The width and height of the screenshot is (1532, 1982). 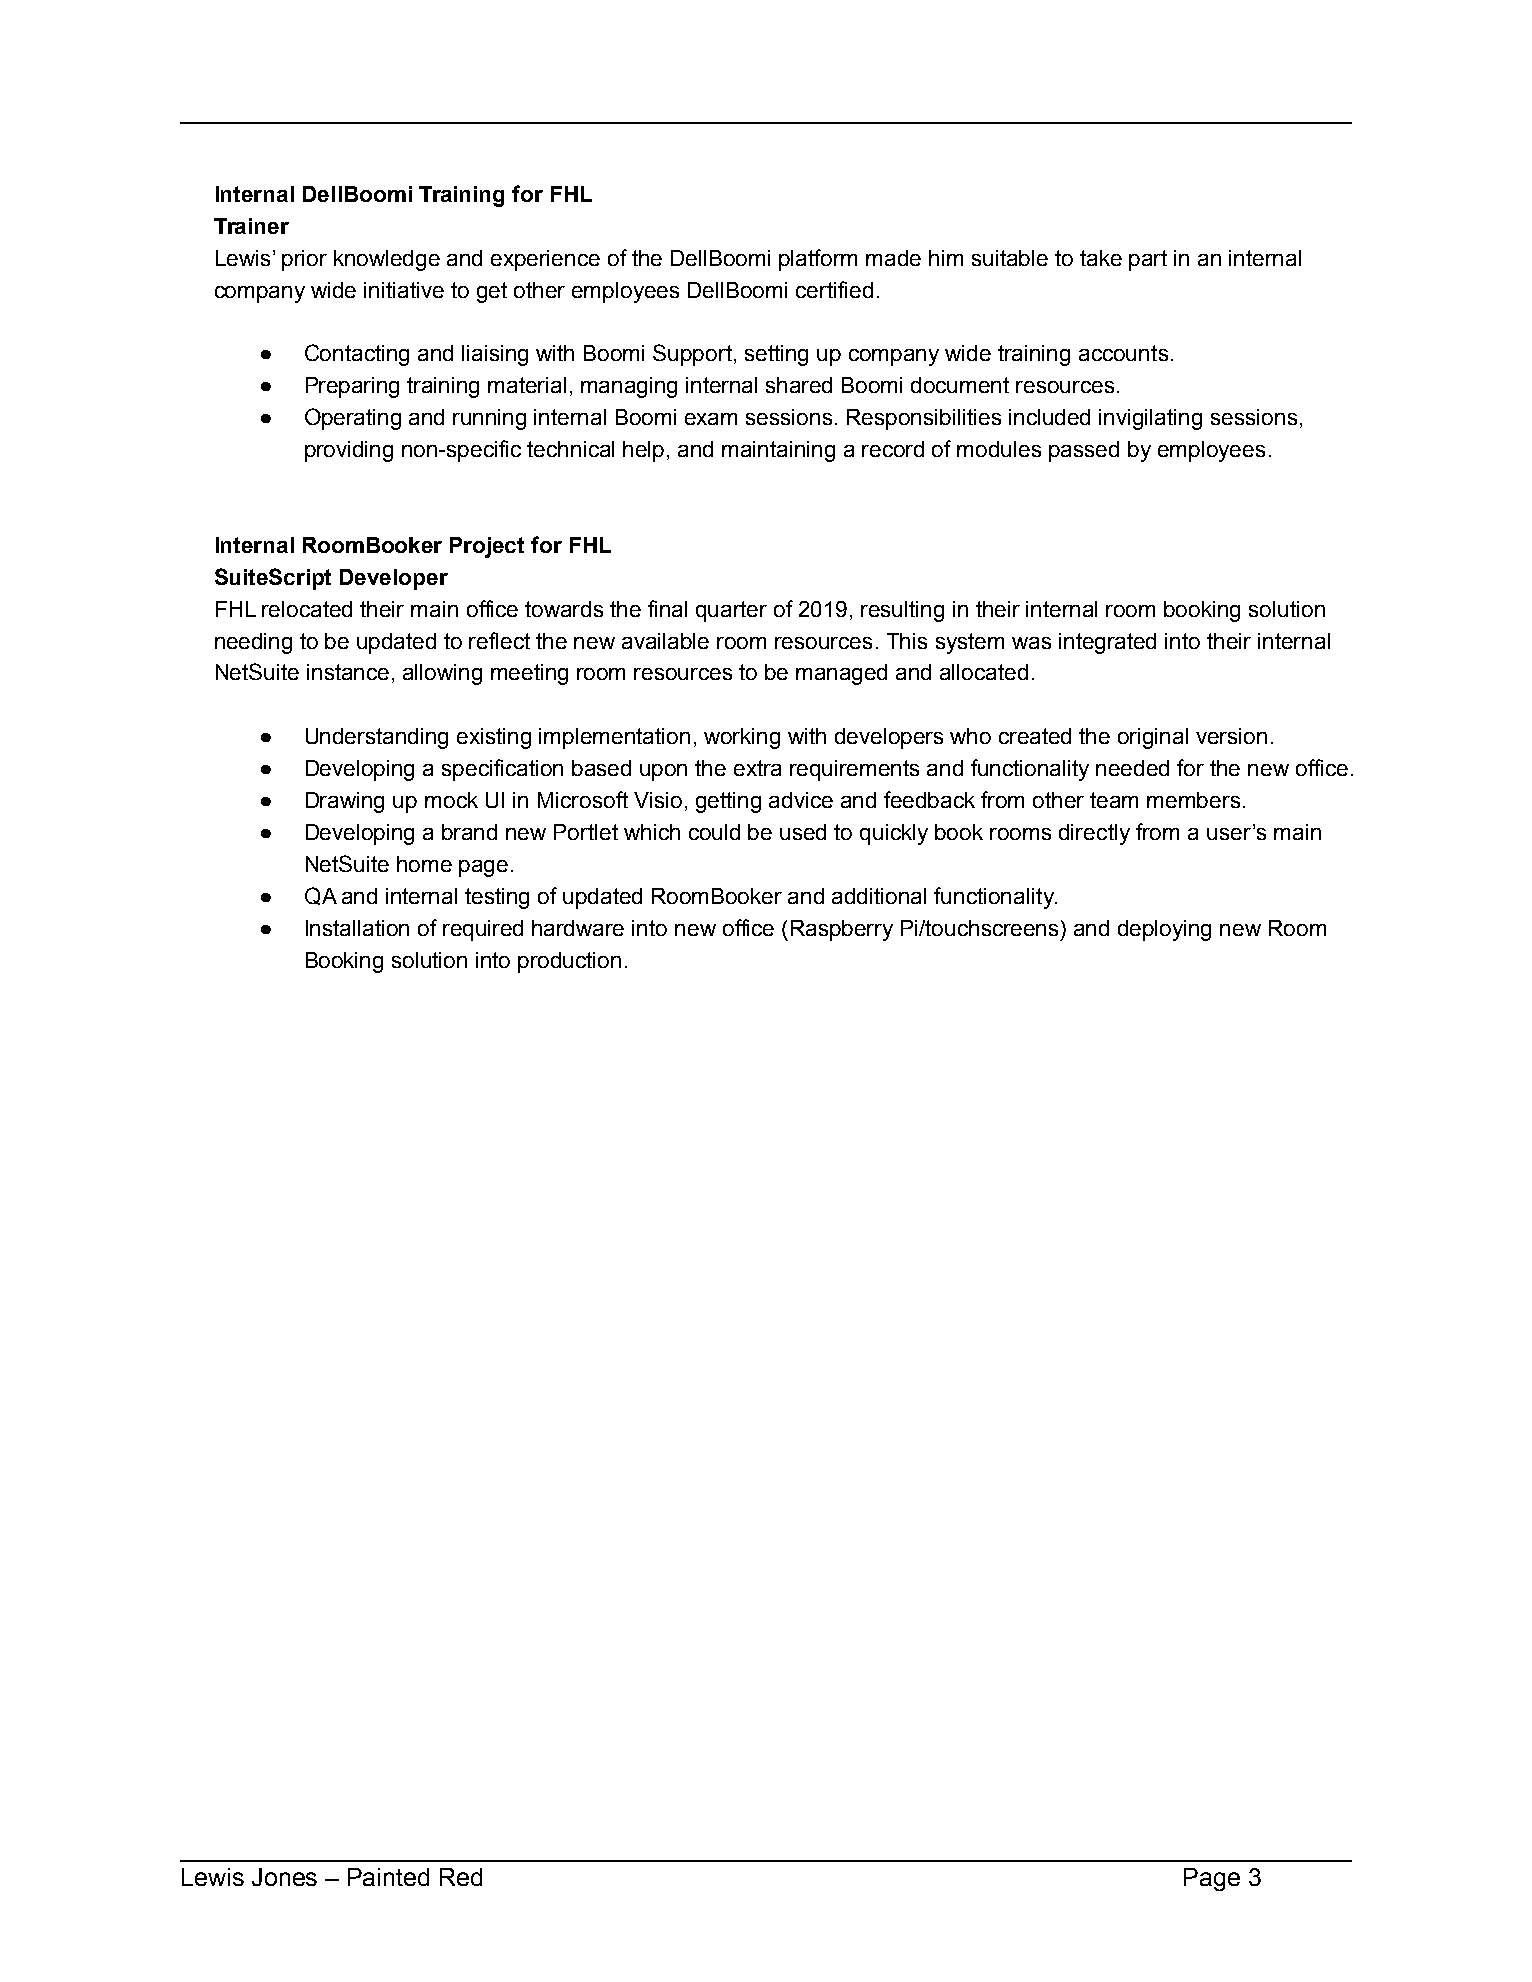 I want to click on Jones, so click(x=284, y=1877).
